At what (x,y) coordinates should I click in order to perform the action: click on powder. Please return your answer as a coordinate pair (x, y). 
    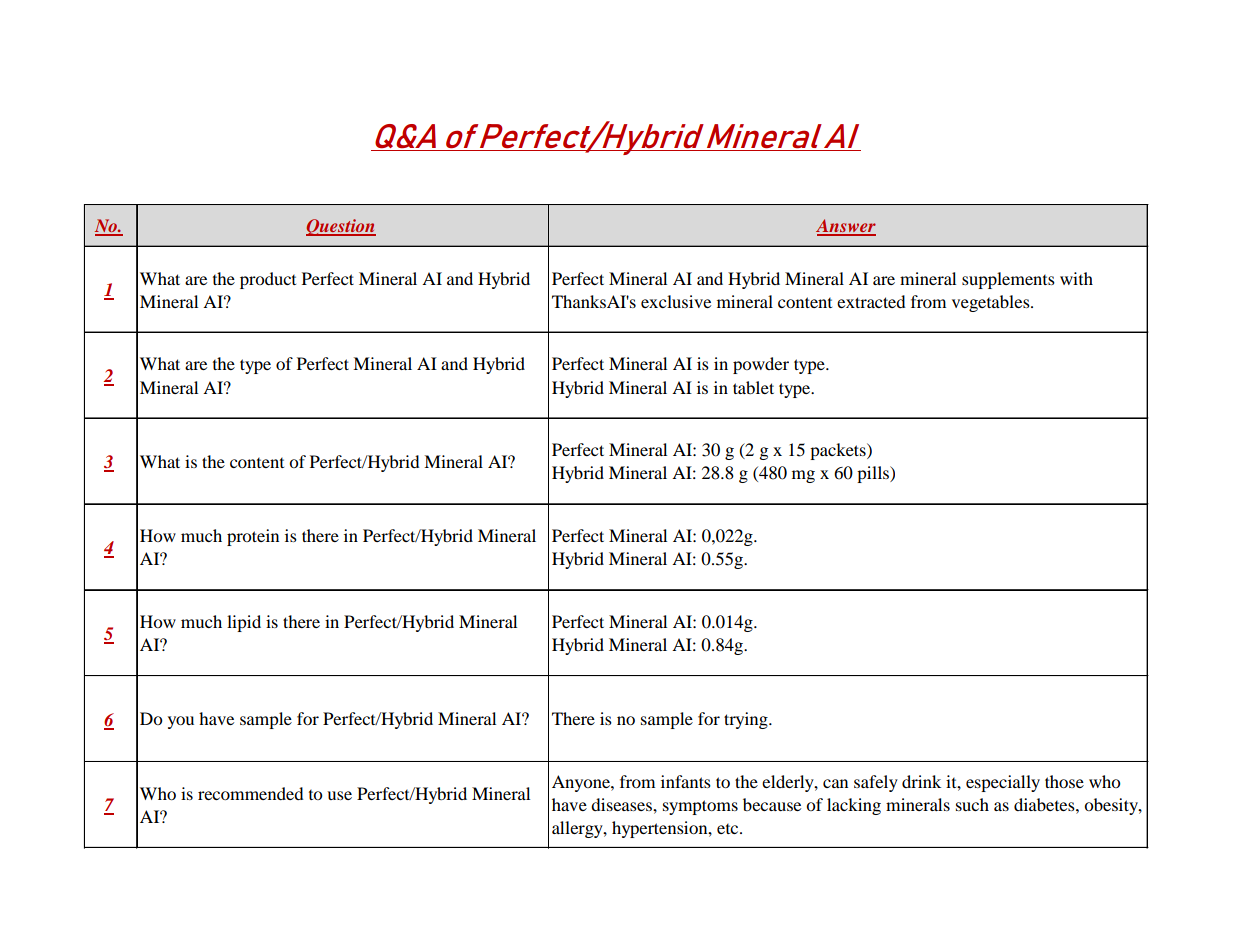
    Looking at the image, I should click on (761, 365).
